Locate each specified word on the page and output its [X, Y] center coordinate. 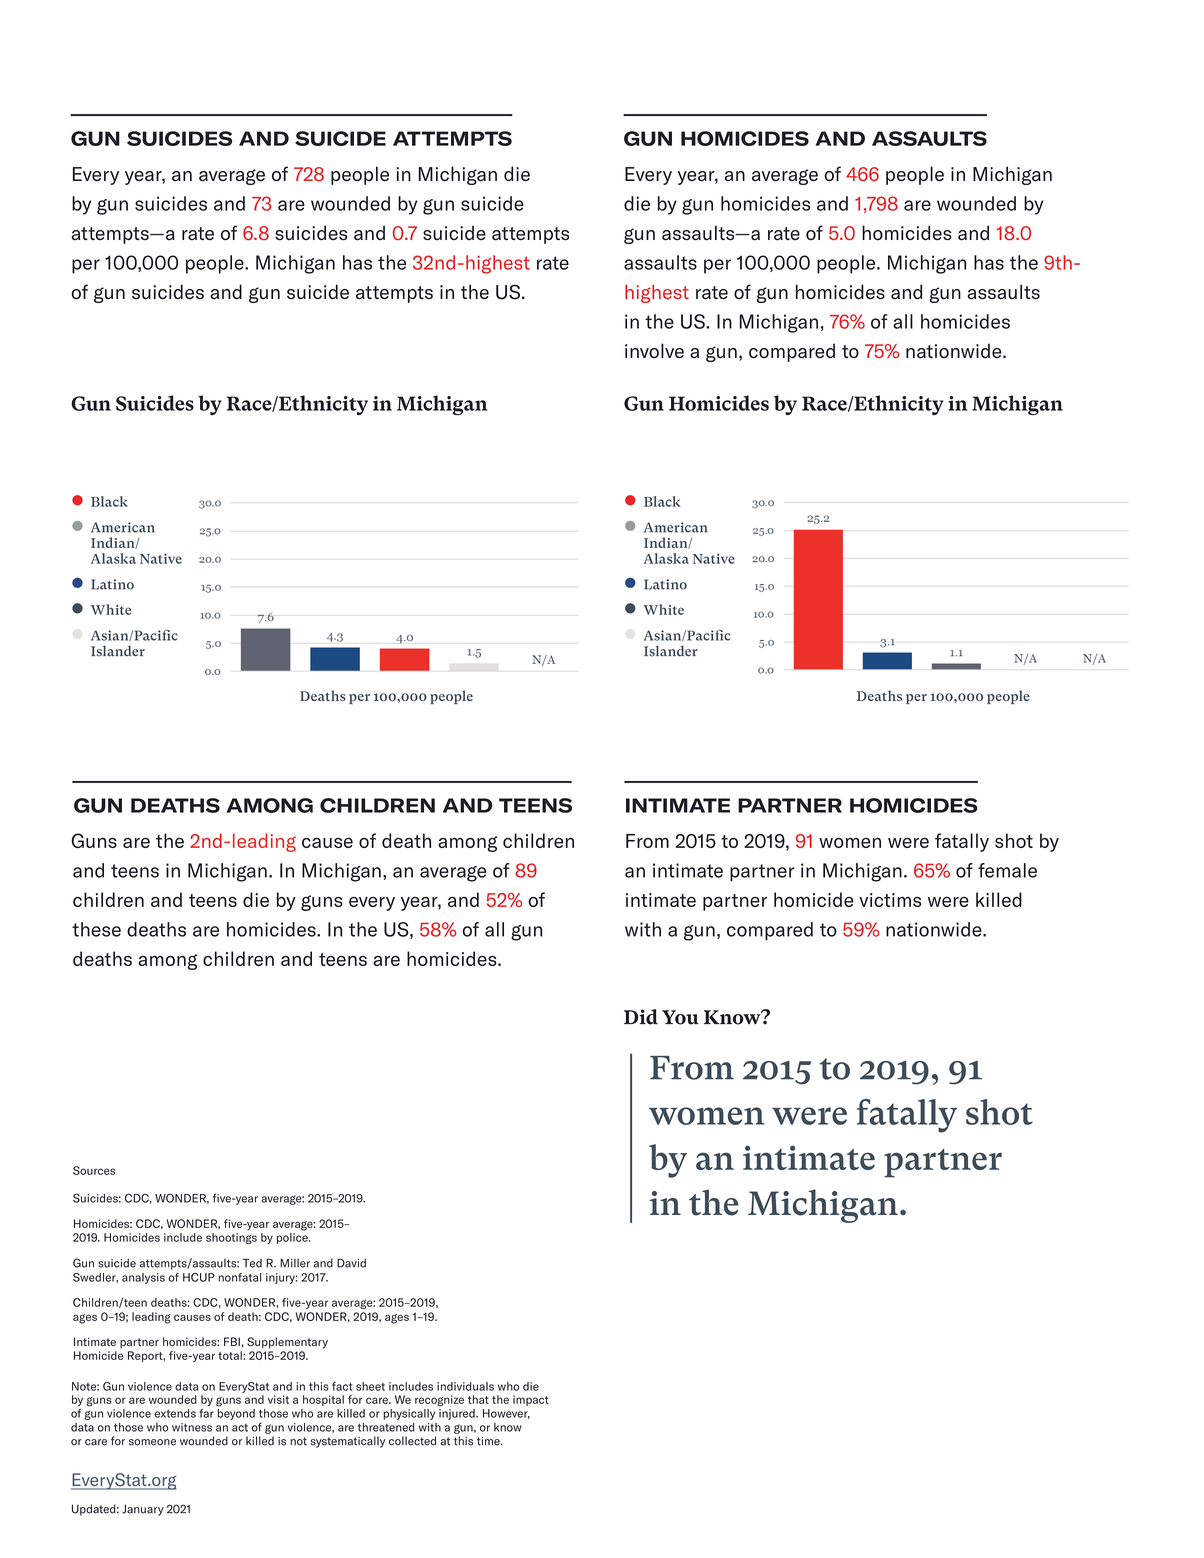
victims [890, 900]
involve [654, 351]
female [1007, 870]
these [96, 929]
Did [641, 1017]
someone [152, 1442]
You [680, 1017]
